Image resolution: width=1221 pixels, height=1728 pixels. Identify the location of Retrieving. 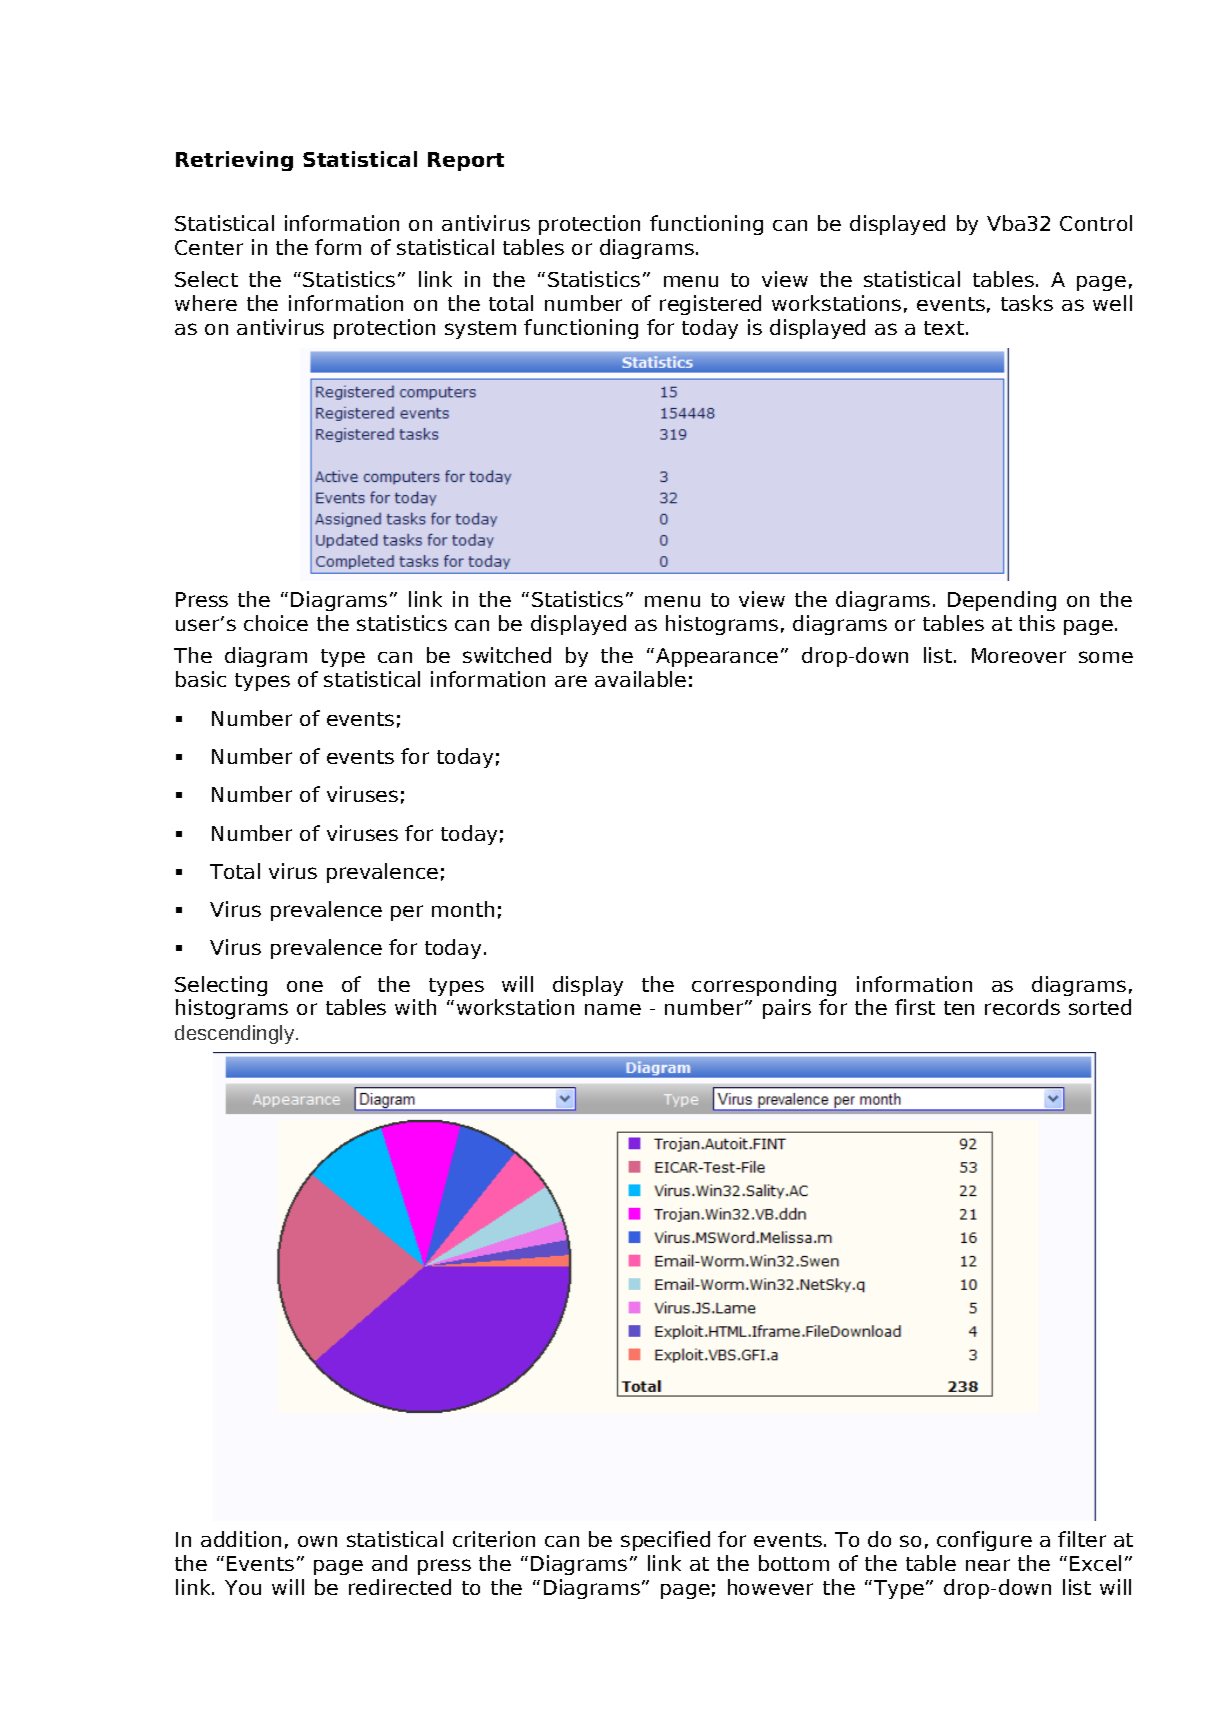
(234, 161).
